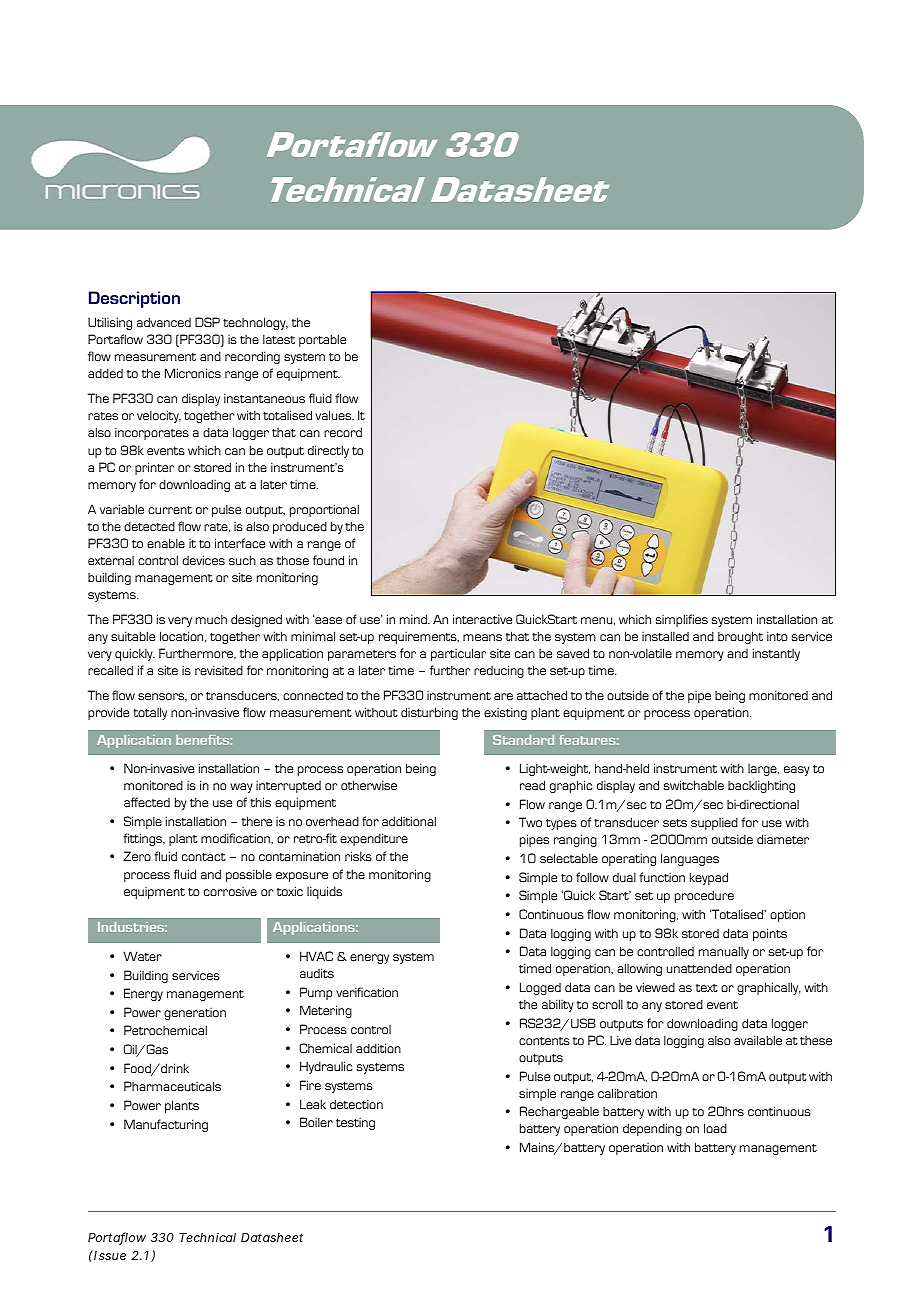  I want to click on portable, so click(322, 340).
